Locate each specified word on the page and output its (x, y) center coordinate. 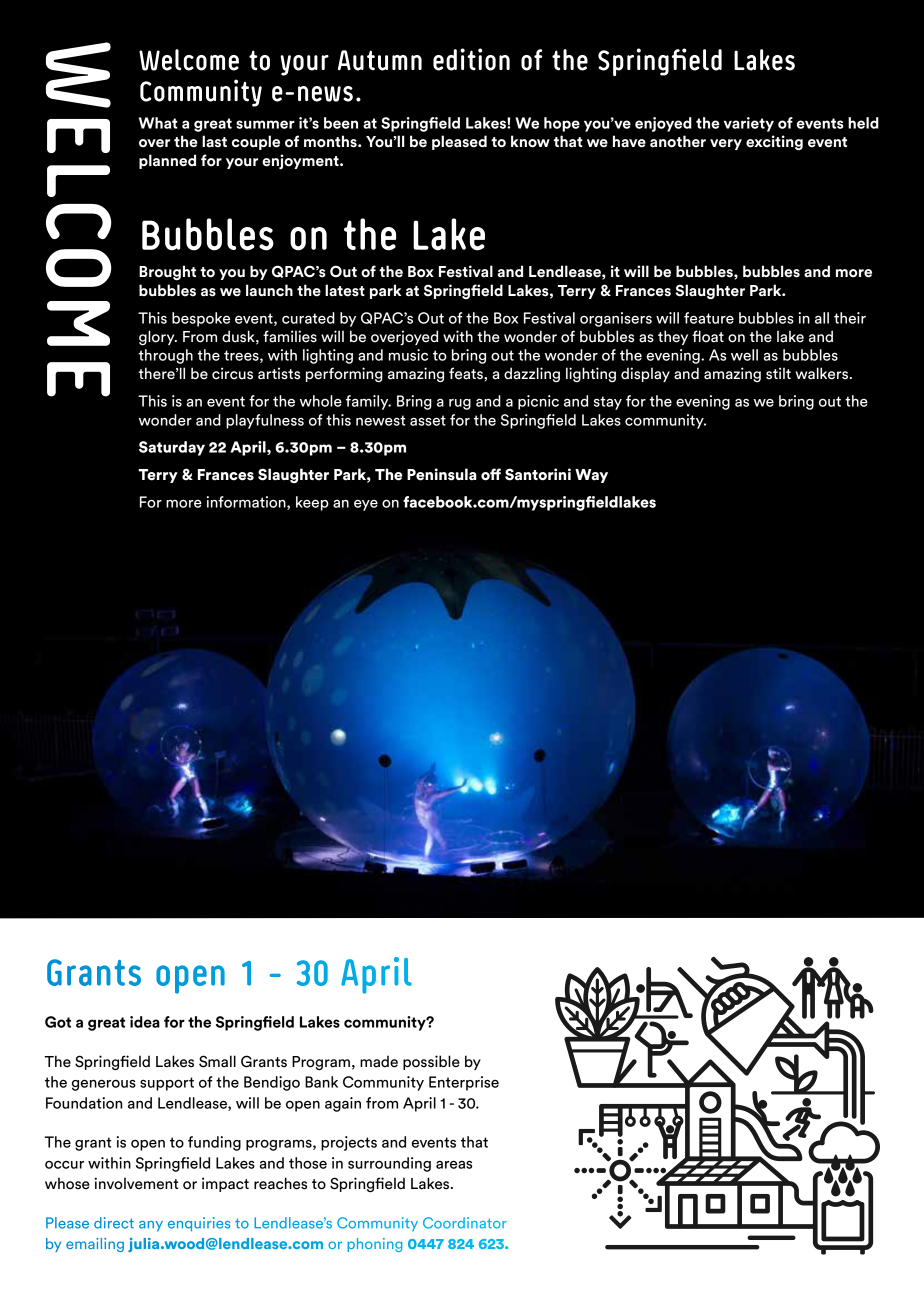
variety (749, 124)
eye (366, 505)
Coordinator (465, 1223)
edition (471, 59)
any (151, 1226)
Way (591, 476)
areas (454, 1164)
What (158, 123)
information (247, 503)
